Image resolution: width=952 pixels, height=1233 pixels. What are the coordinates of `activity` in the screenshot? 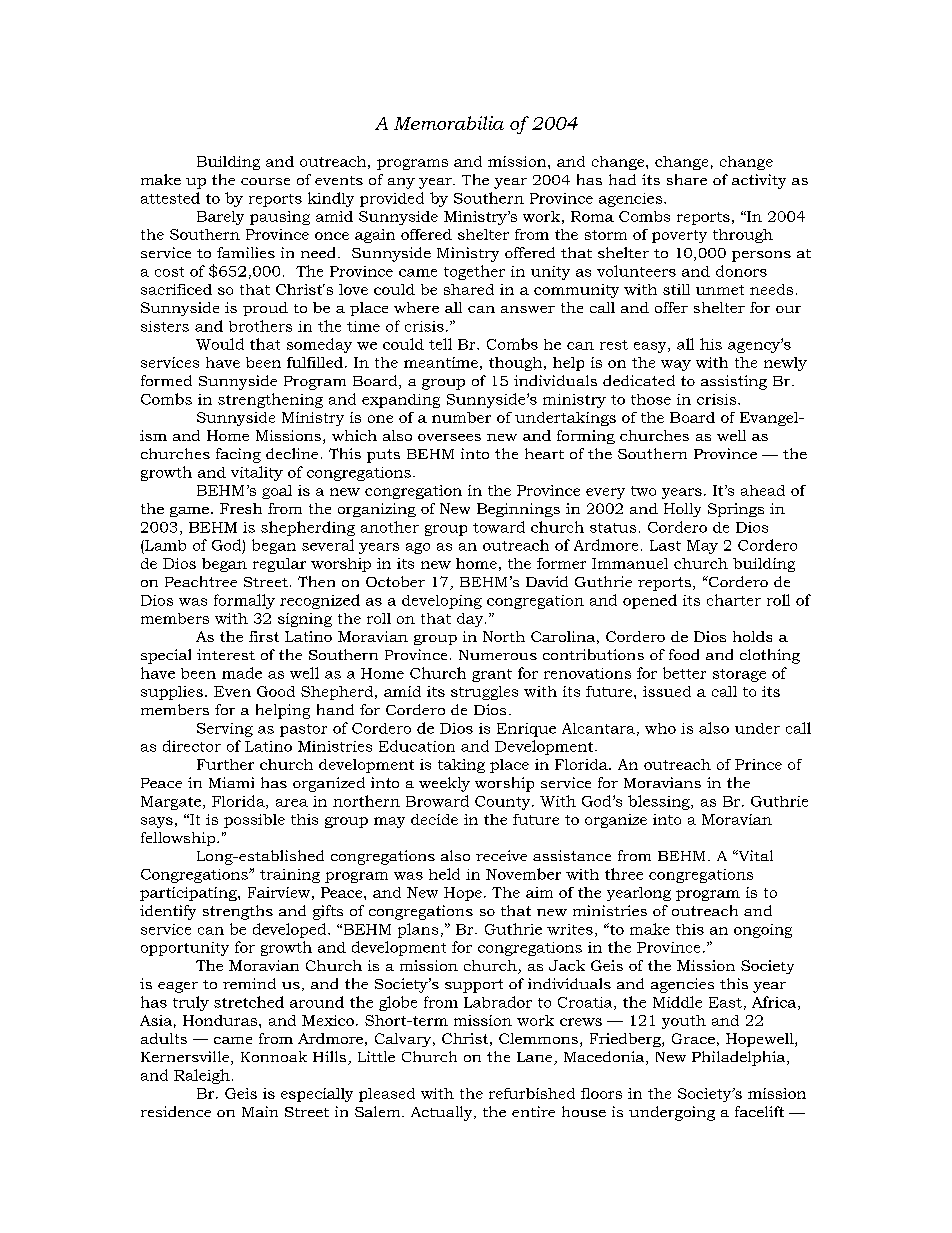 It's located at (759, 181).
